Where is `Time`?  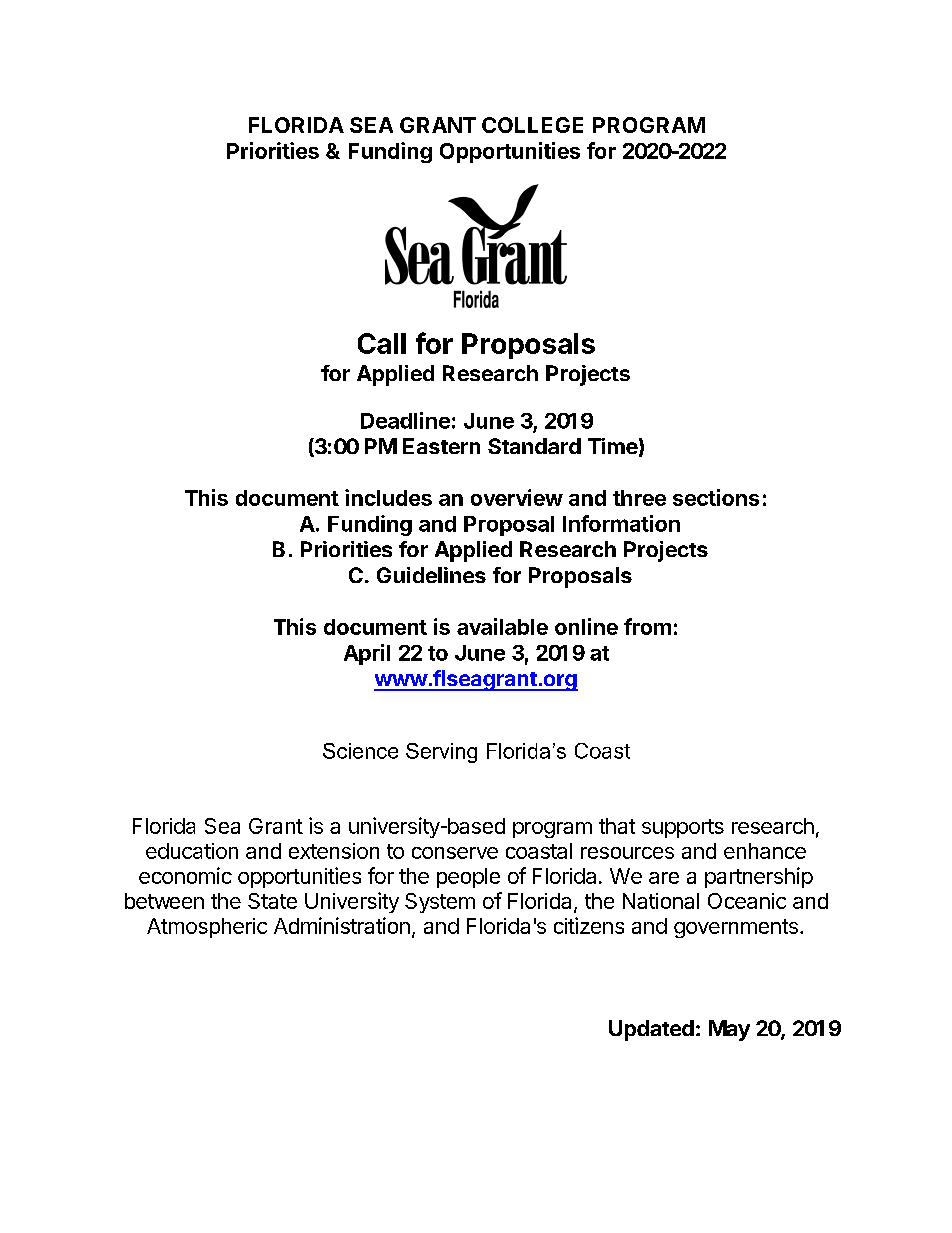
Time is located at coordinates (613, 446).
